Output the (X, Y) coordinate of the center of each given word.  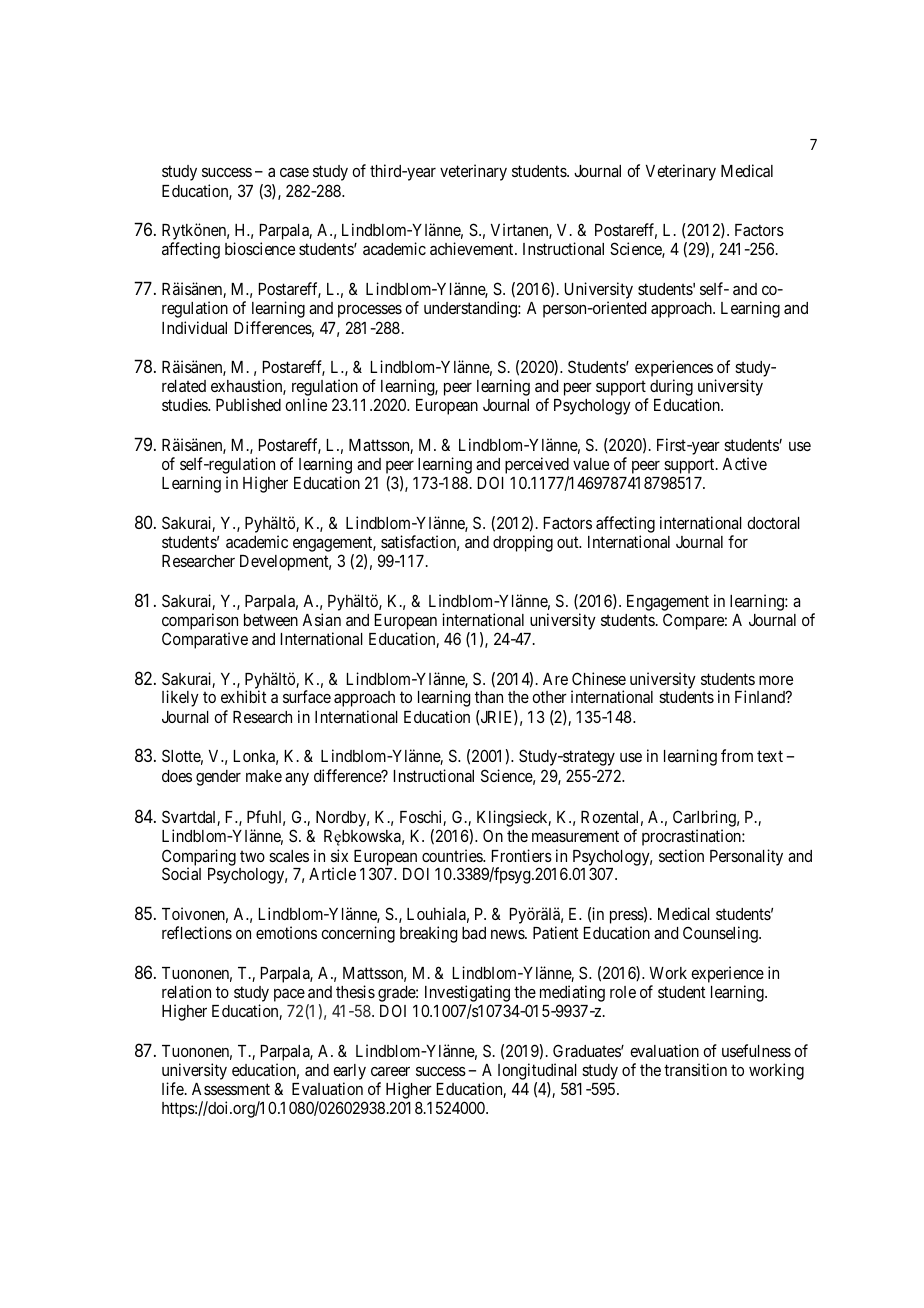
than (489, 697)
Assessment (231, 1089)
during (670, 389)
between (271, 620)
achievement (473, 248)
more (776, 680)
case (294, 172)
